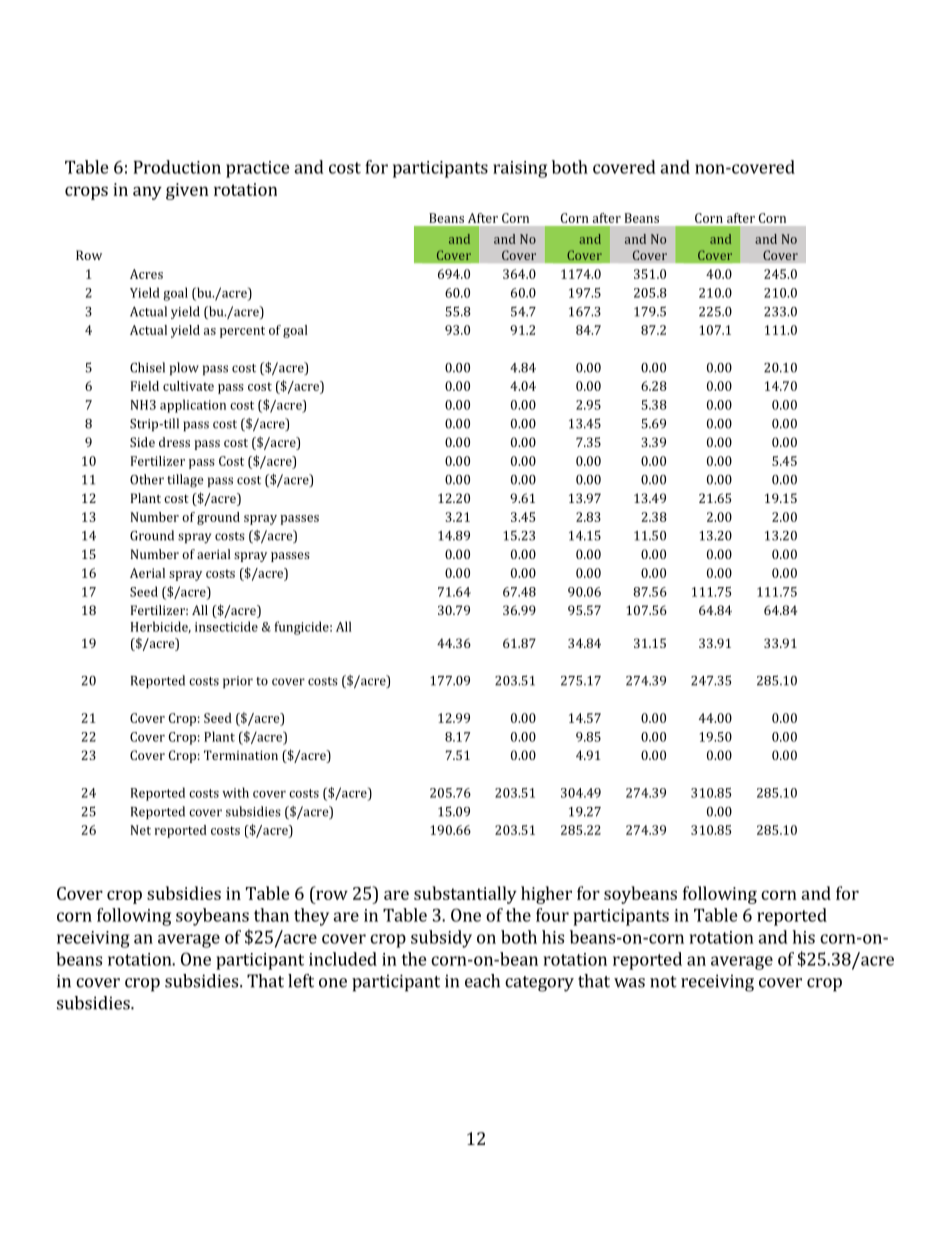 This image has height=1233, width=952. What do you see at coordinates (238, 682) in the image?
I see `prior` at bounding box center [238, 682].
